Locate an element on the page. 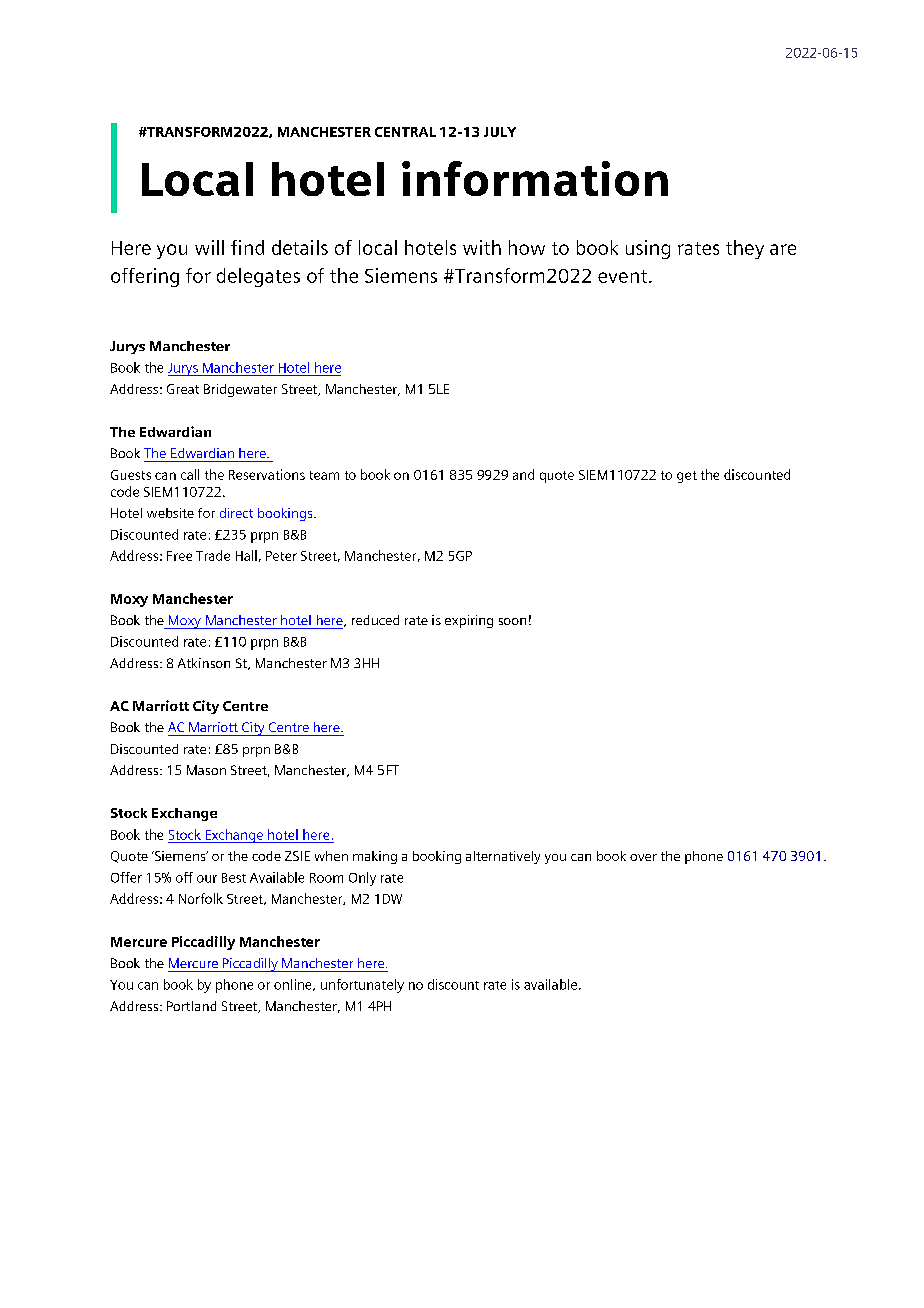 This page has height=1308, width=924. Portland is located at coordinates (191, 1006).
